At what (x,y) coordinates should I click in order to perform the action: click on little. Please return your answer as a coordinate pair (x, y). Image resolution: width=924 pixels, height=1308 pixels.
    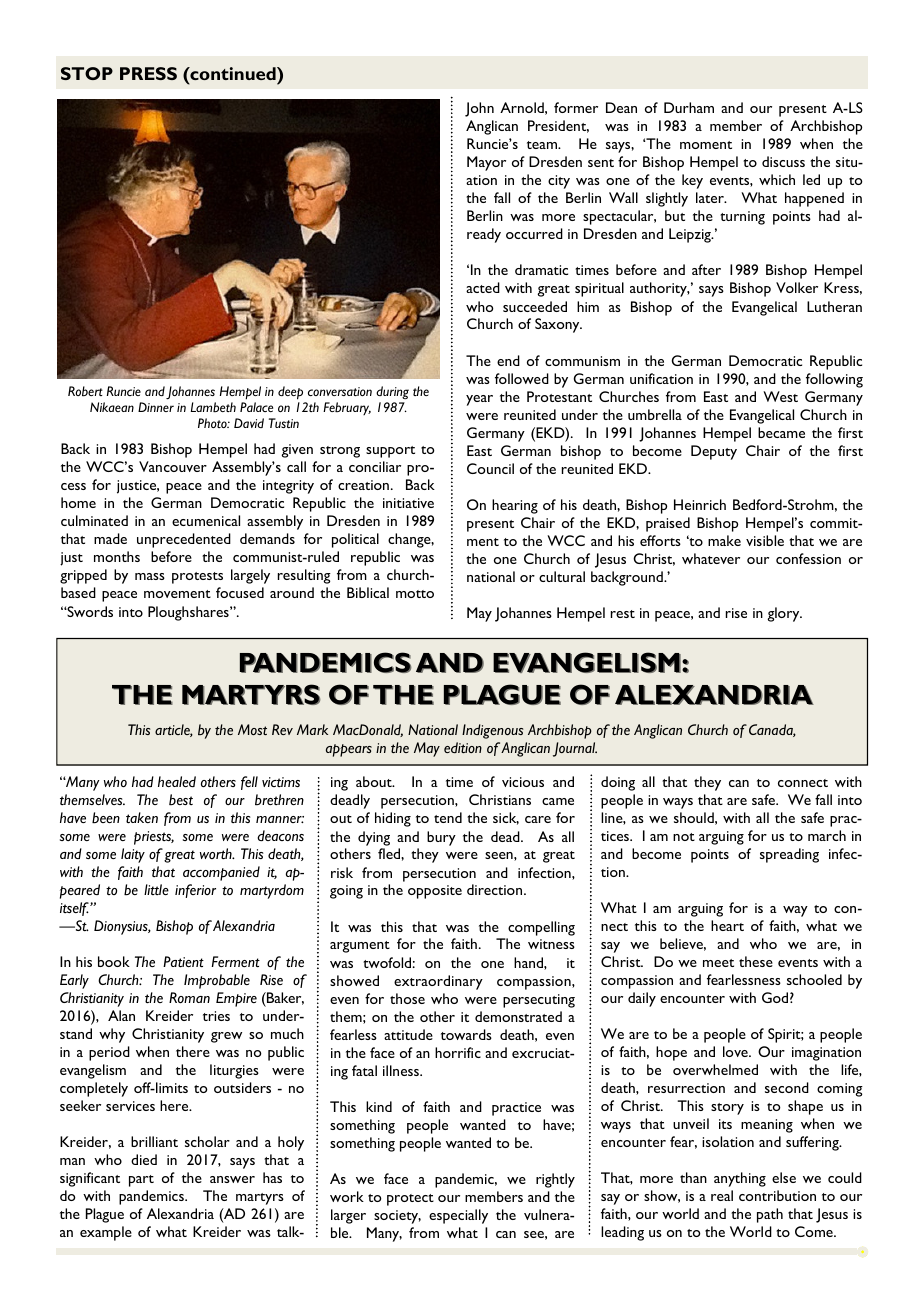
    Looking at the image, I should click on (156, 889).
